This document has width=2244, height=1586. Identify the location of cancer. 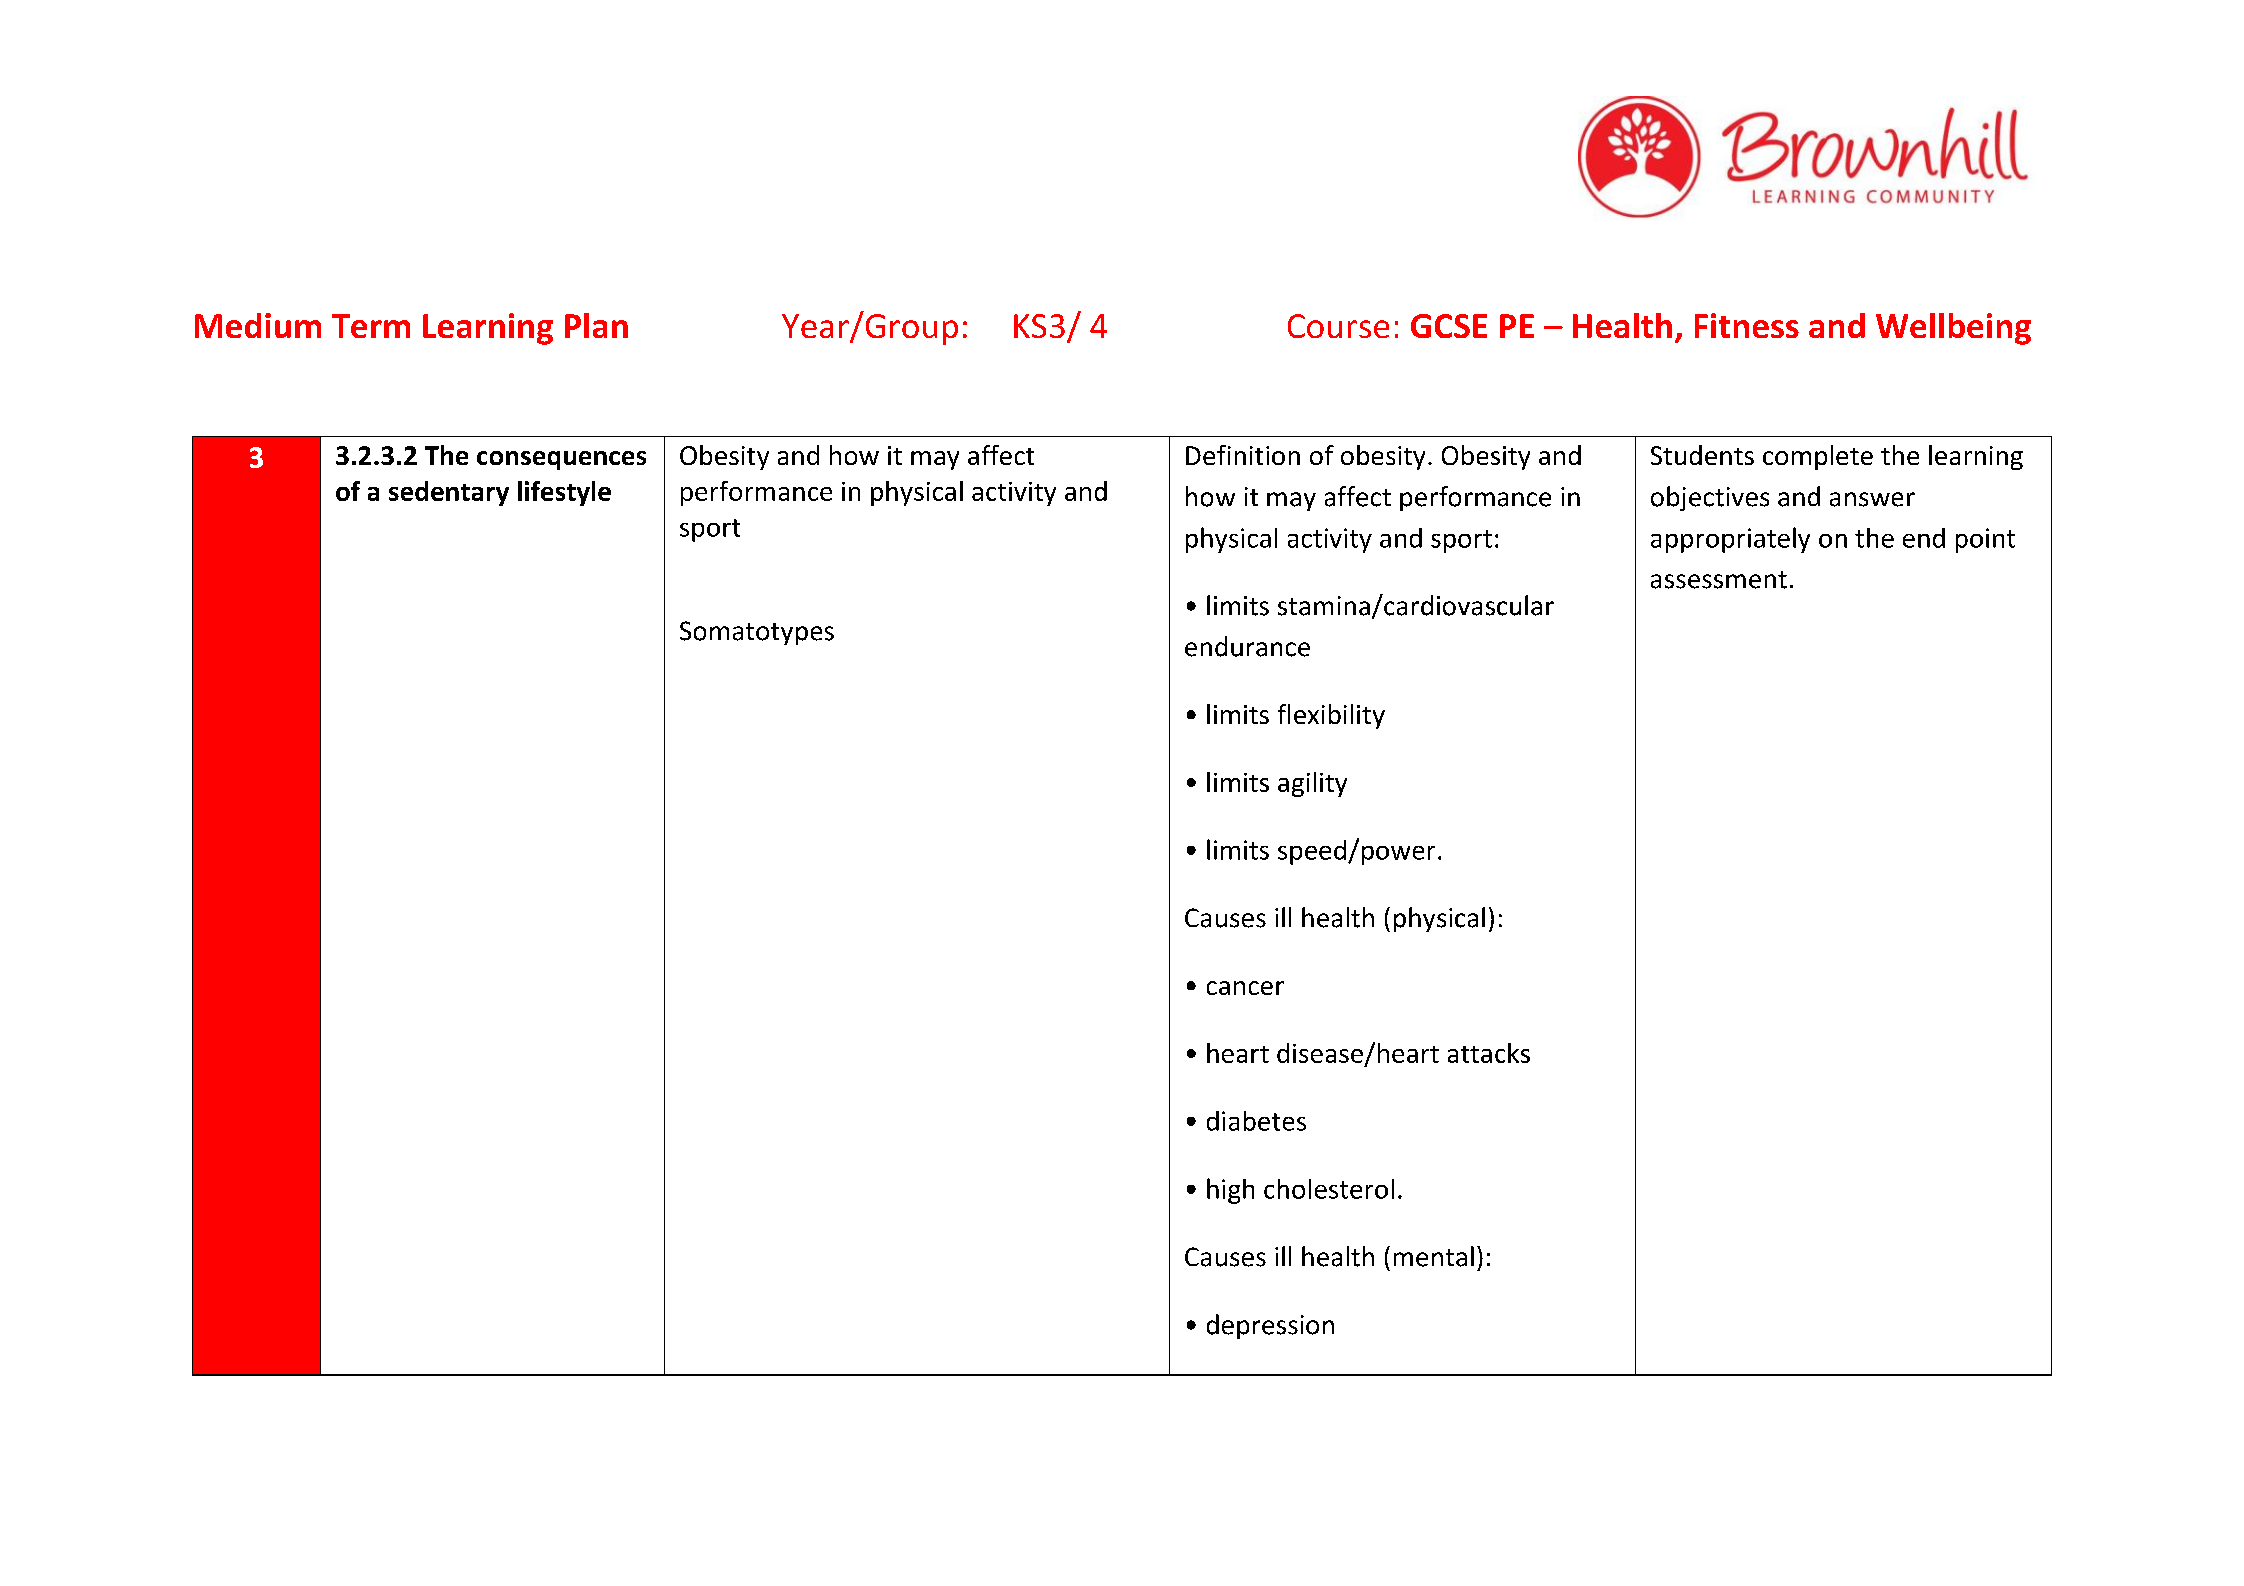
(1245, 988).
